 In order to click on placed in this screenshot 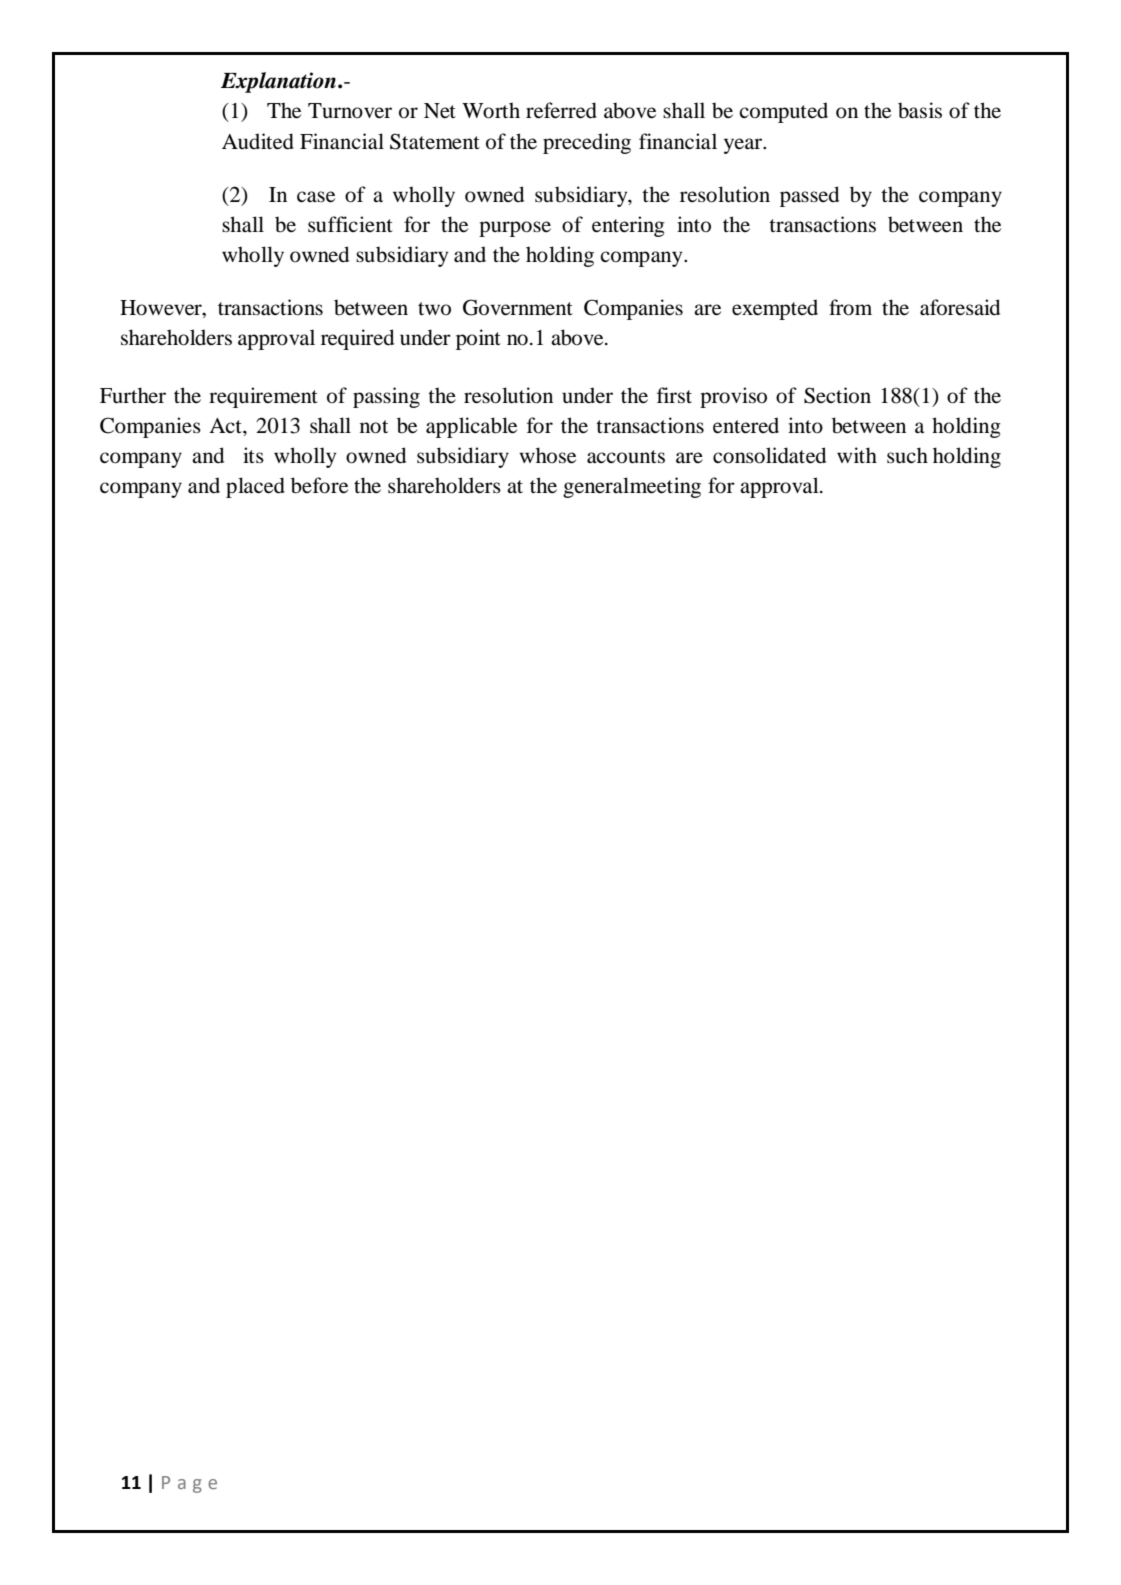, I will do `click(255, 487)`.
